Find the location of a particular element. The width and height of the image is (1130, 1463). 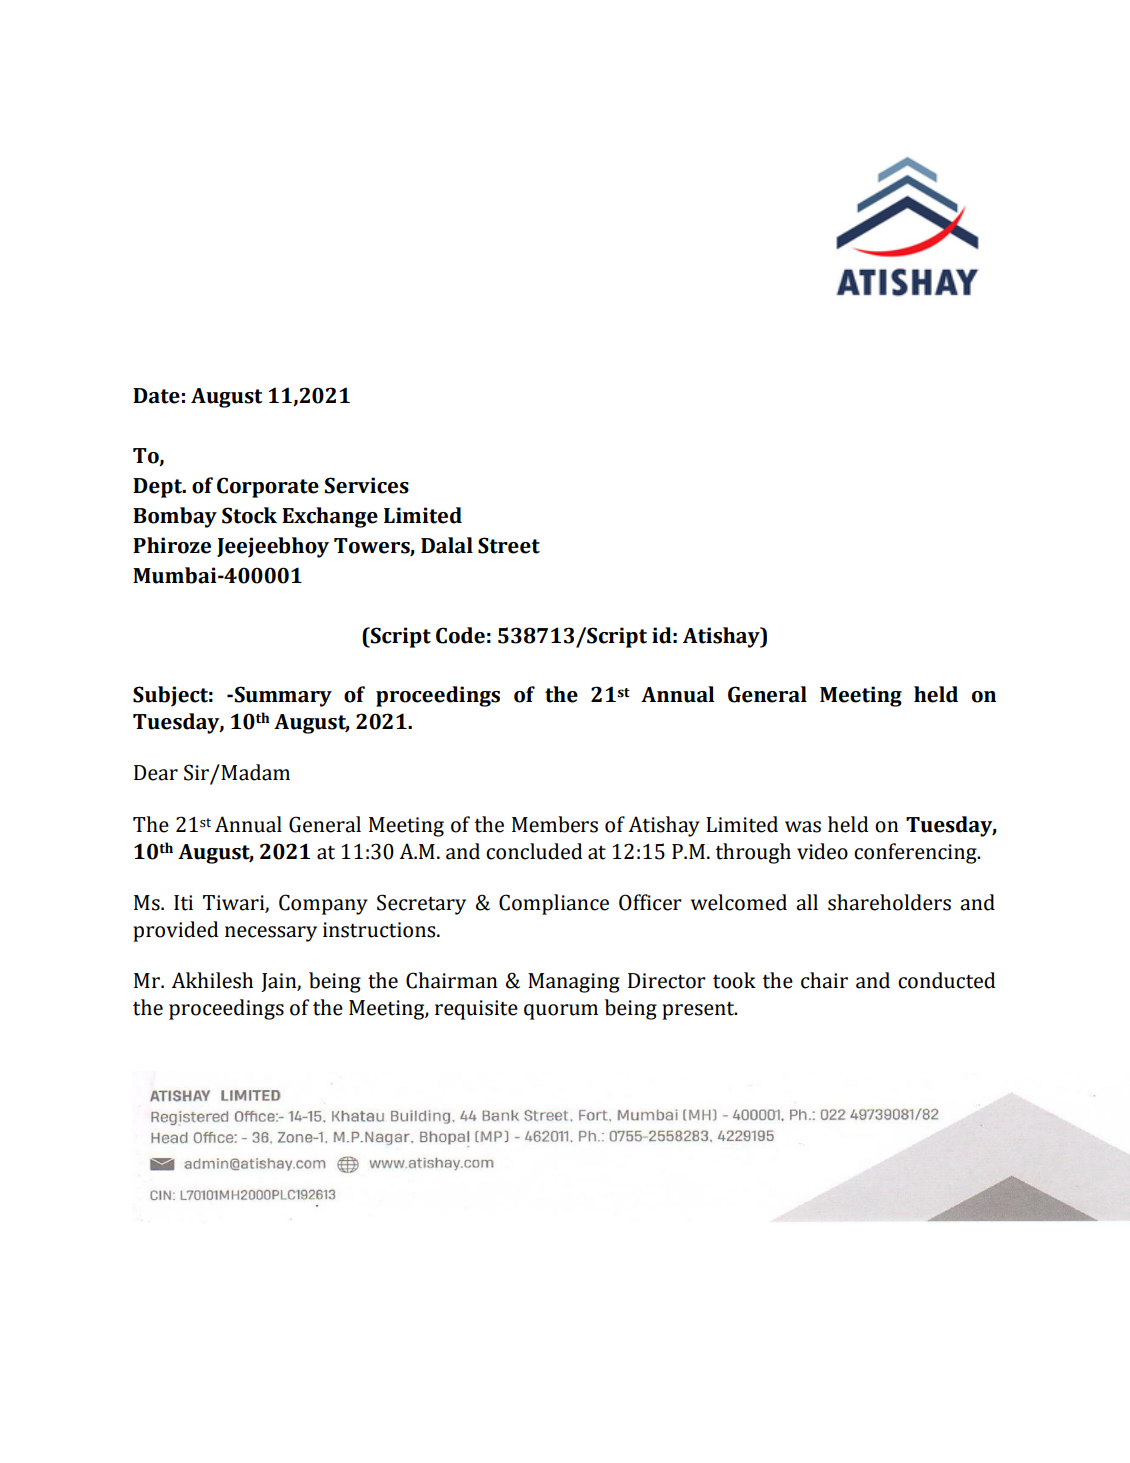

Summary is located at coordinates (283, 696).
